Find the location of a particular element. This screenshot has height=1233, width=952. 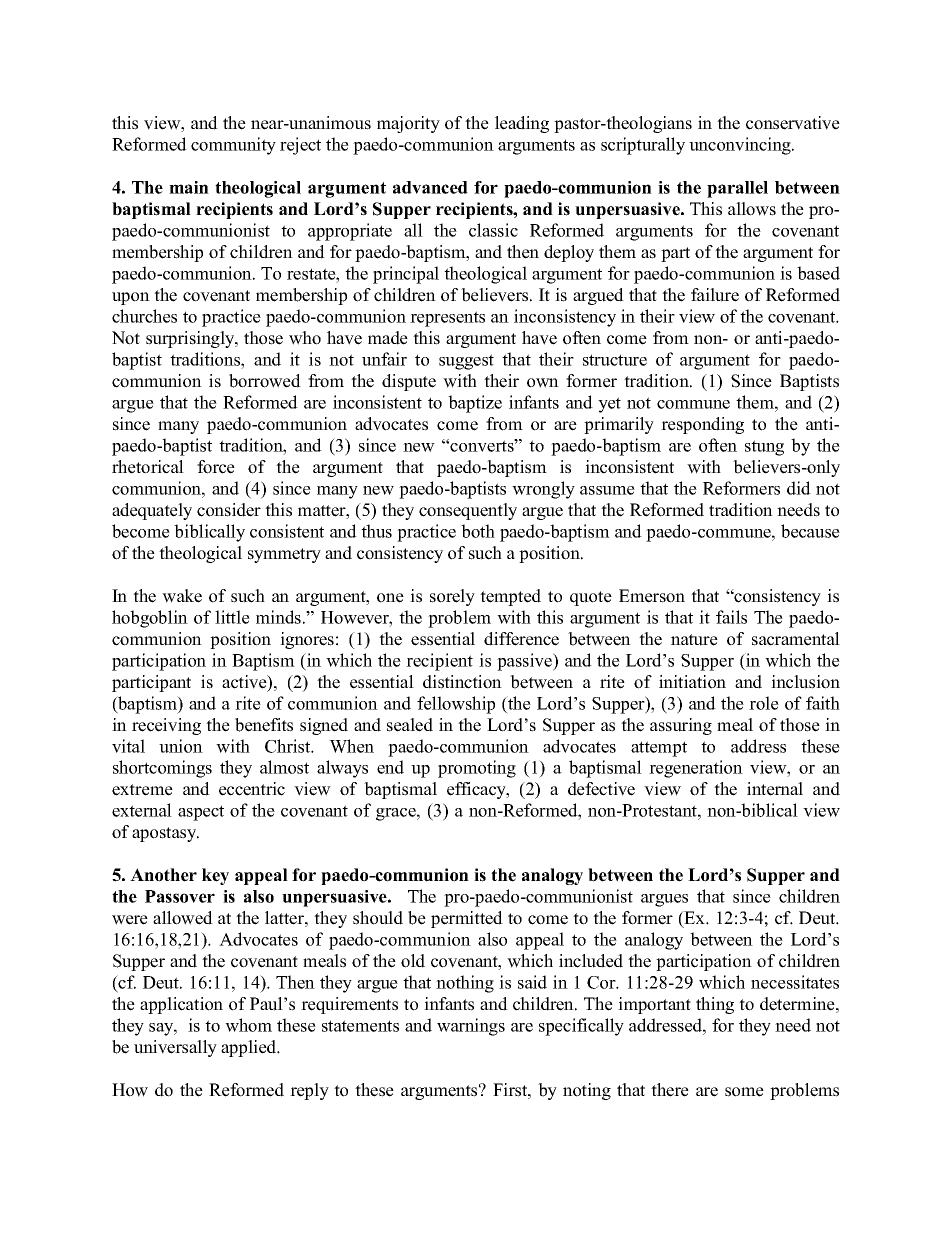

community is located at coordinates (233, 146).
